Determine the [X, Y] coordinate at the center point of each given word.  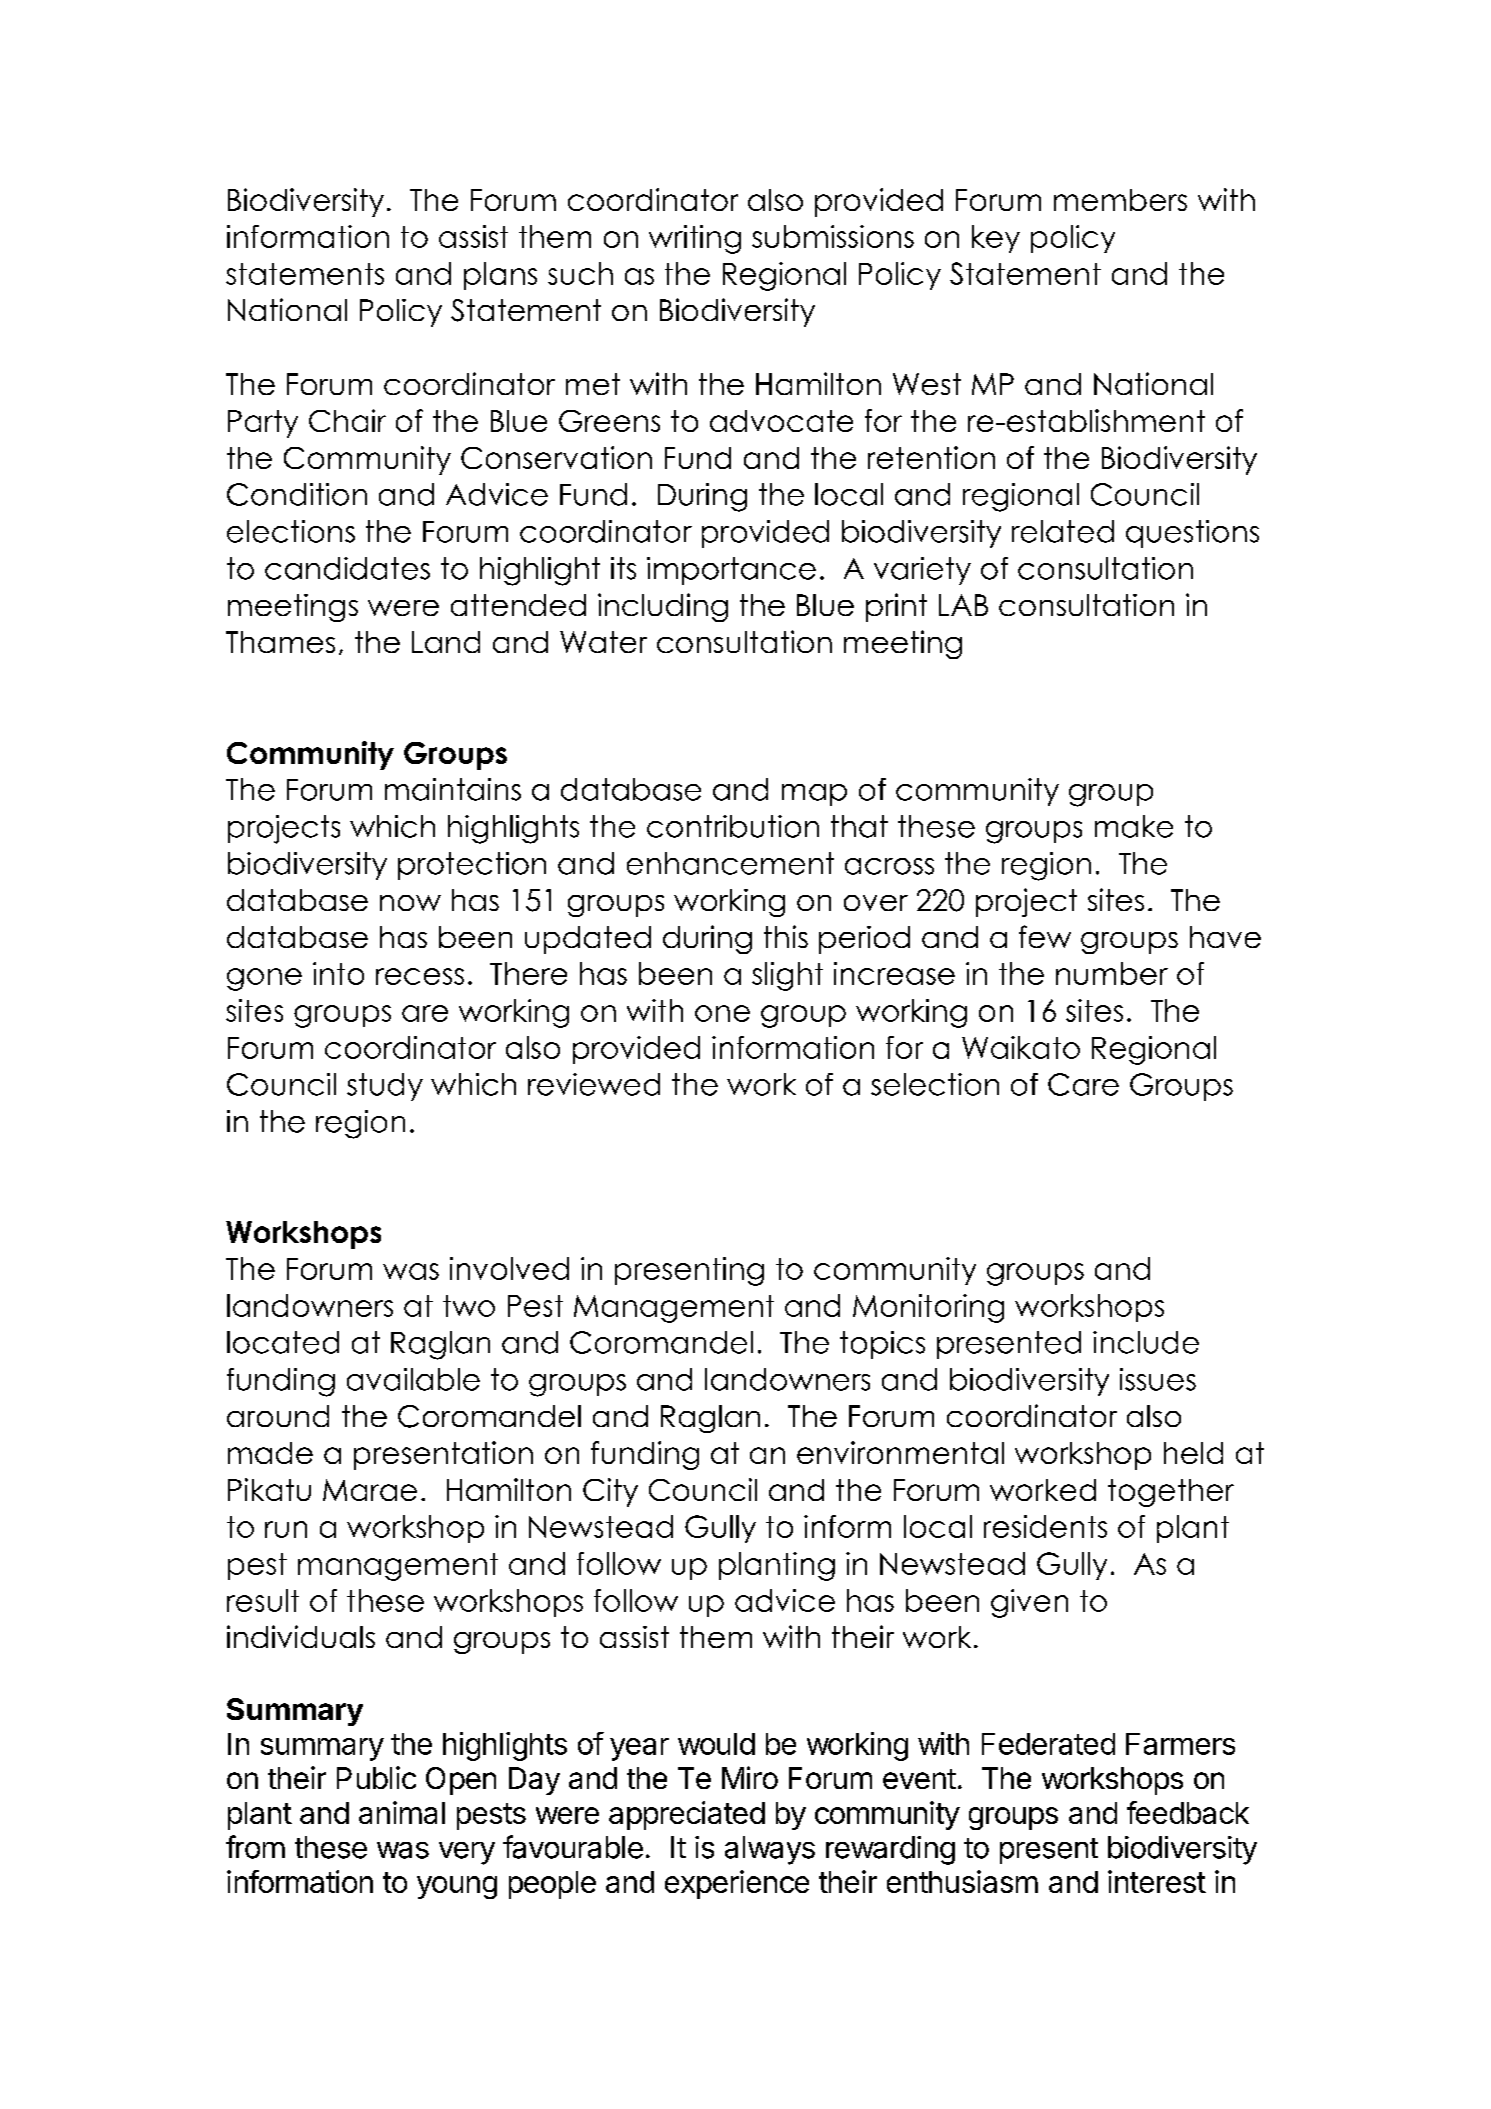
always [770, 1850]
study [385, 1087]
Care [1083, 1084]
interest [1157, 1881]
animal [402, 1812]
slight [787, 976]
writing [695, 239]
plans [500, 276]
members [1120, 200]
